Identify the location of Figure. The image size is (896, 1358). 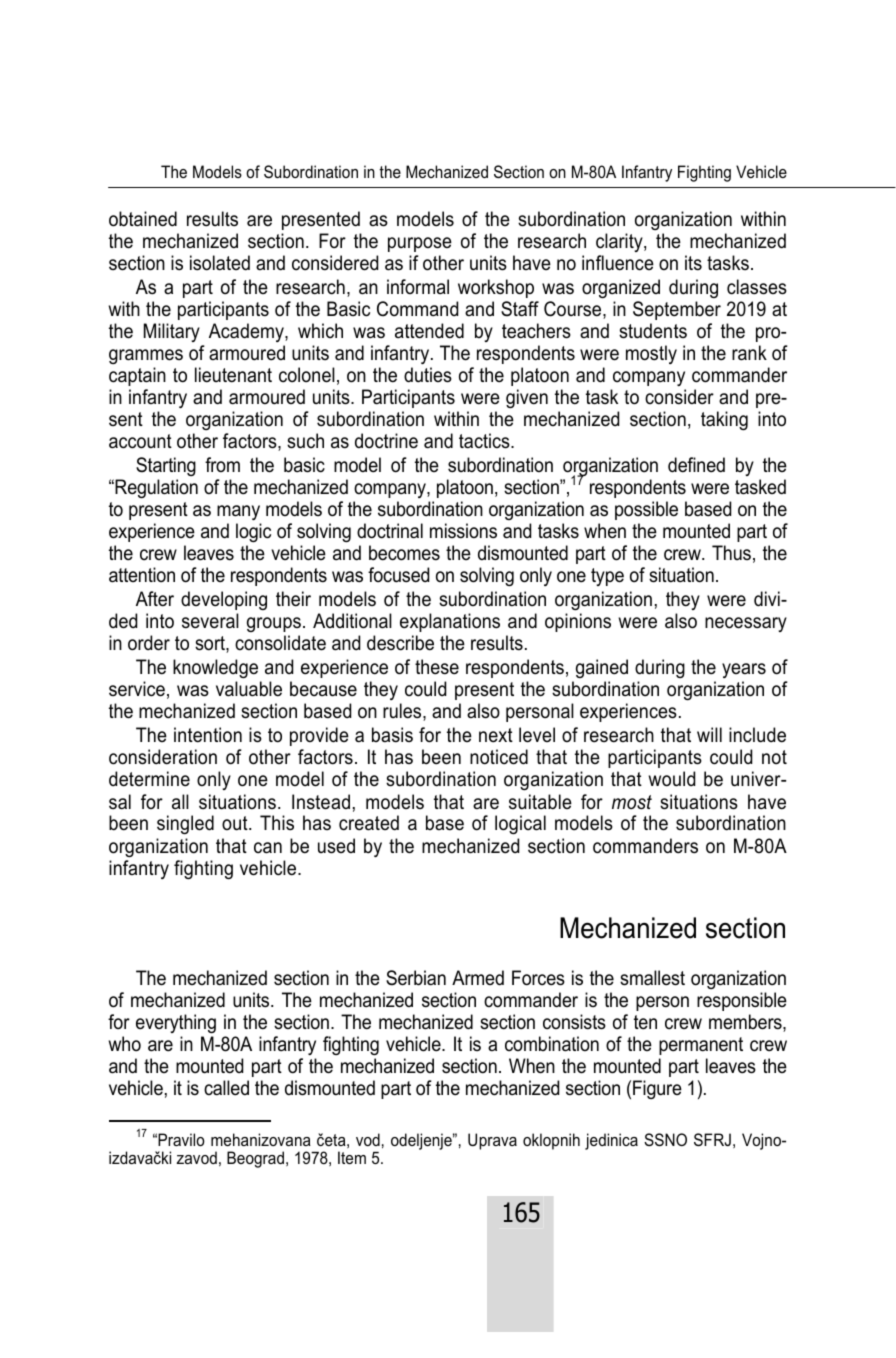
(657, 1089).
